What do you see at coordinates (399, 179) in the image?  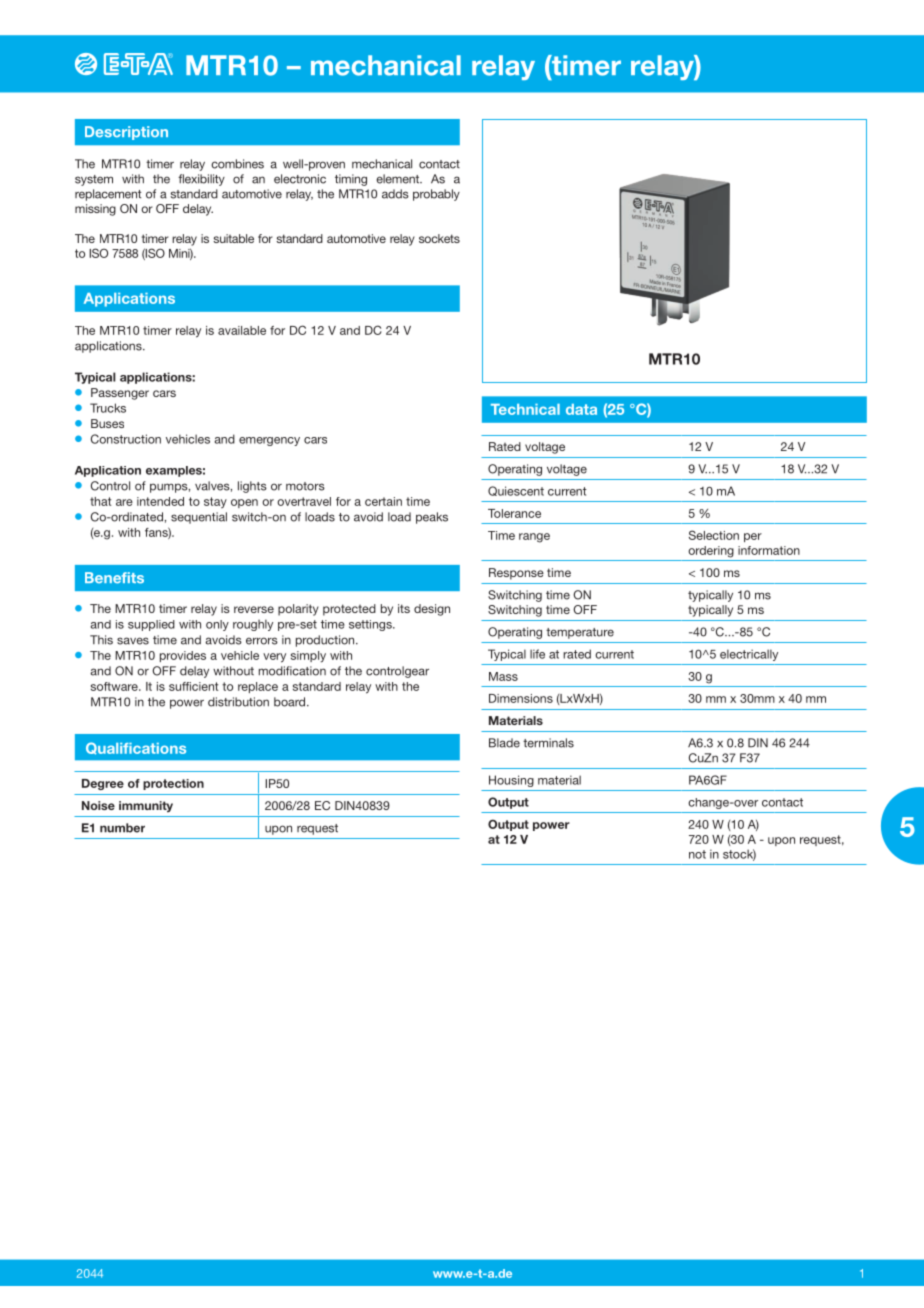 I see `element` at bounding box center [399, 179].
